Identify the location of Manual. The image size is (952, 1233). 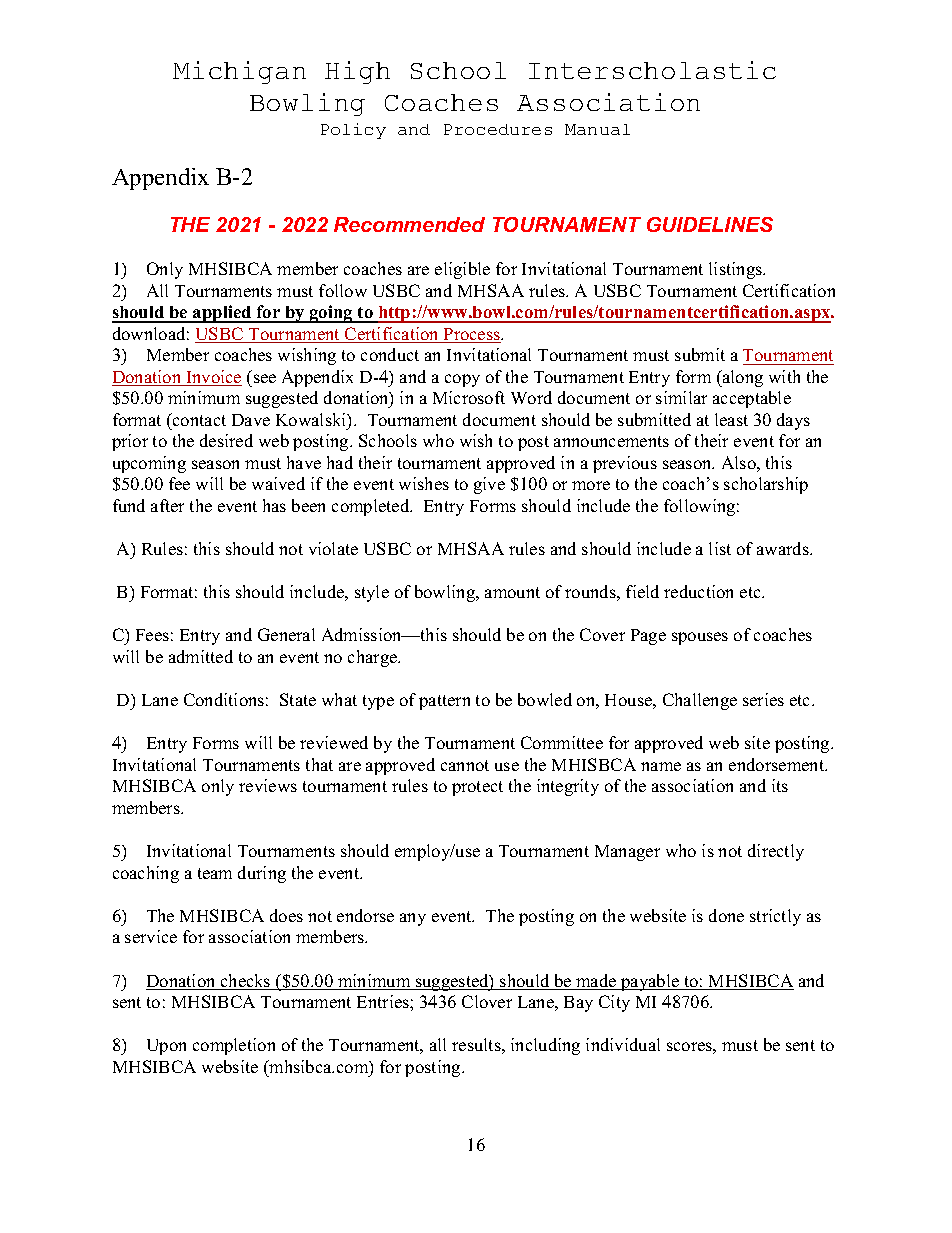
(597, 129).
